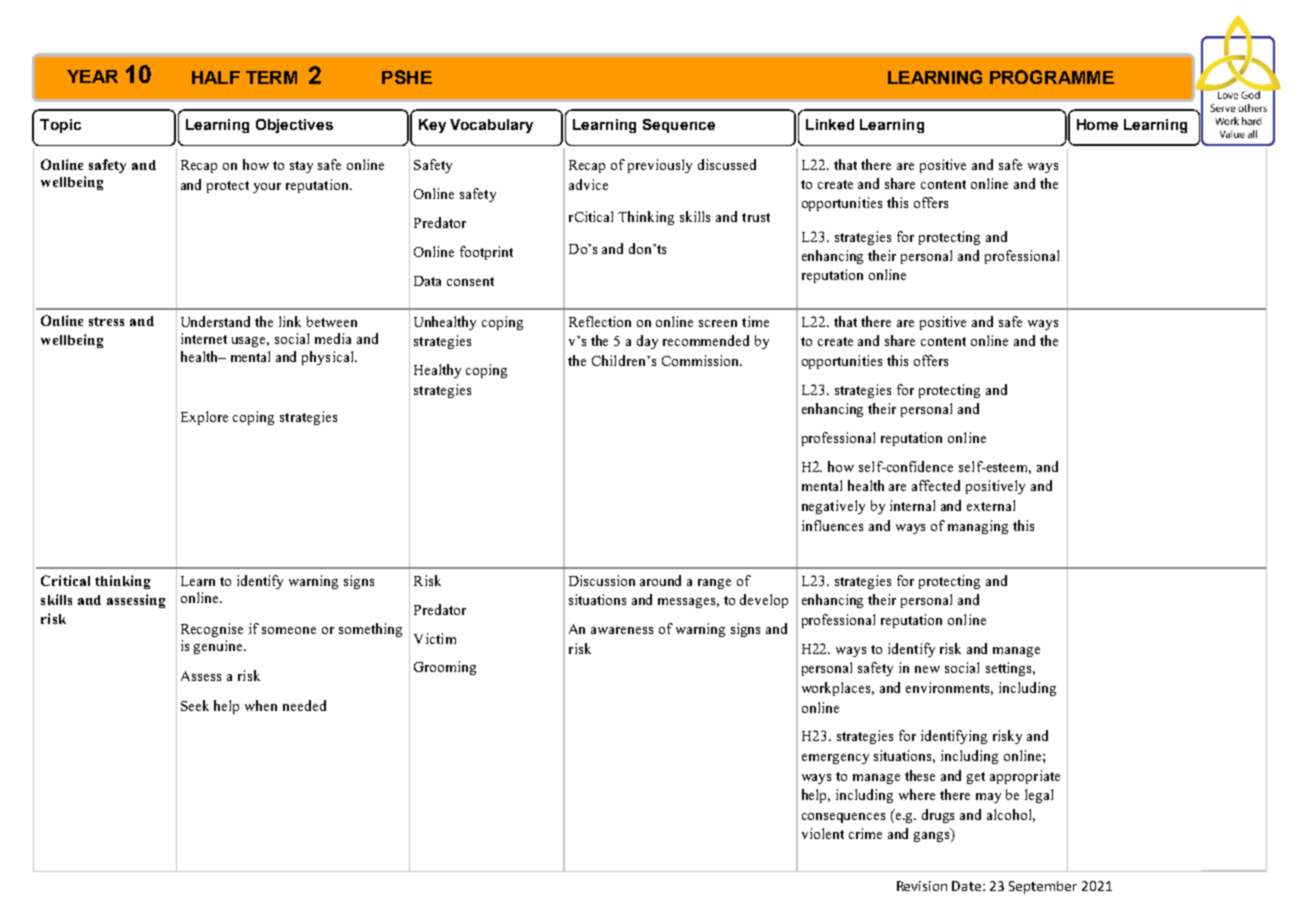 Image resolution: width=1308 pixels, height=924 pixels. Describe the element at coordinates (204, 418) in the screenshot. I see `Explore` at that location.
